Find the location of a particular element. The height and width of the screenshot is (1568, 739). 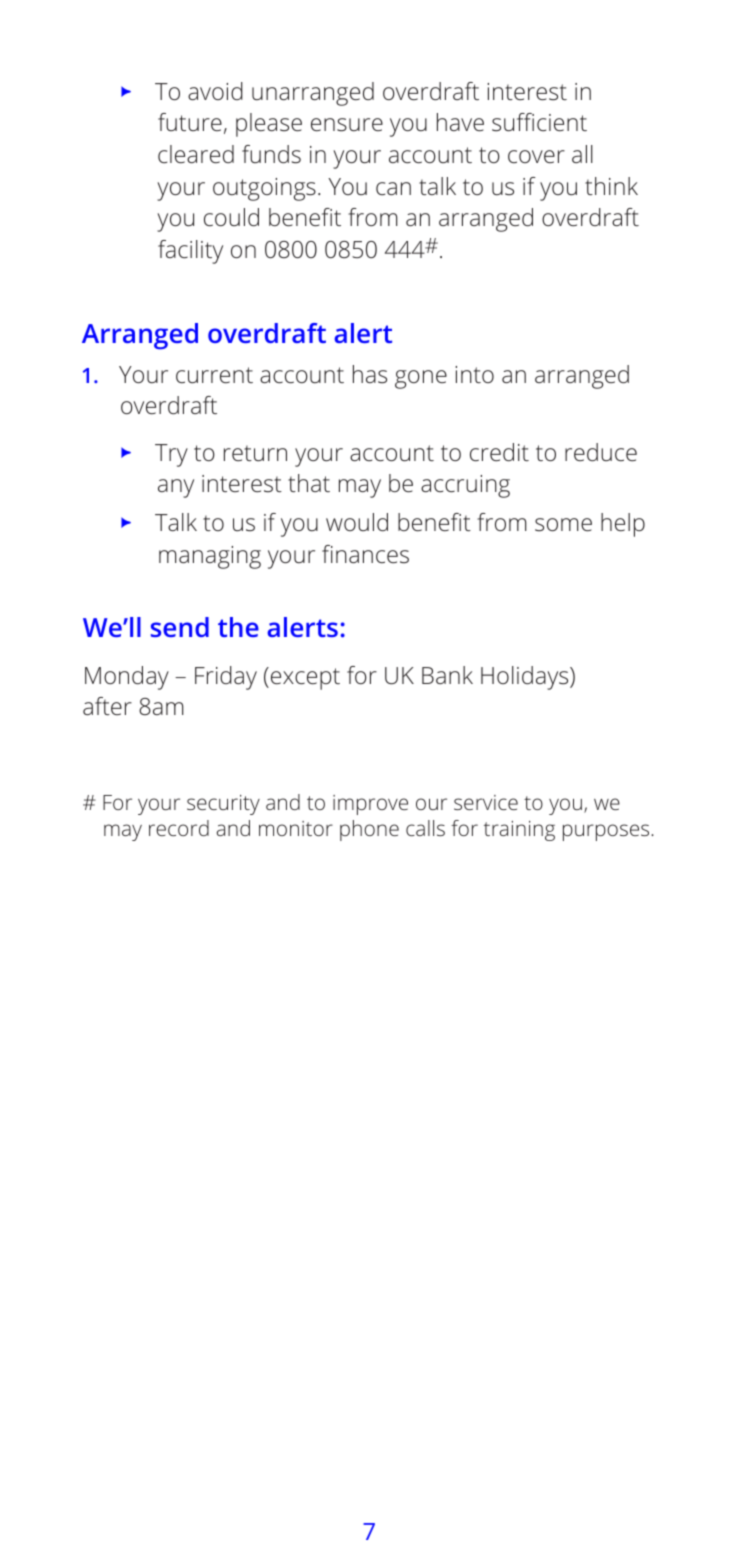

improve is located at coordinates (370, 805).
